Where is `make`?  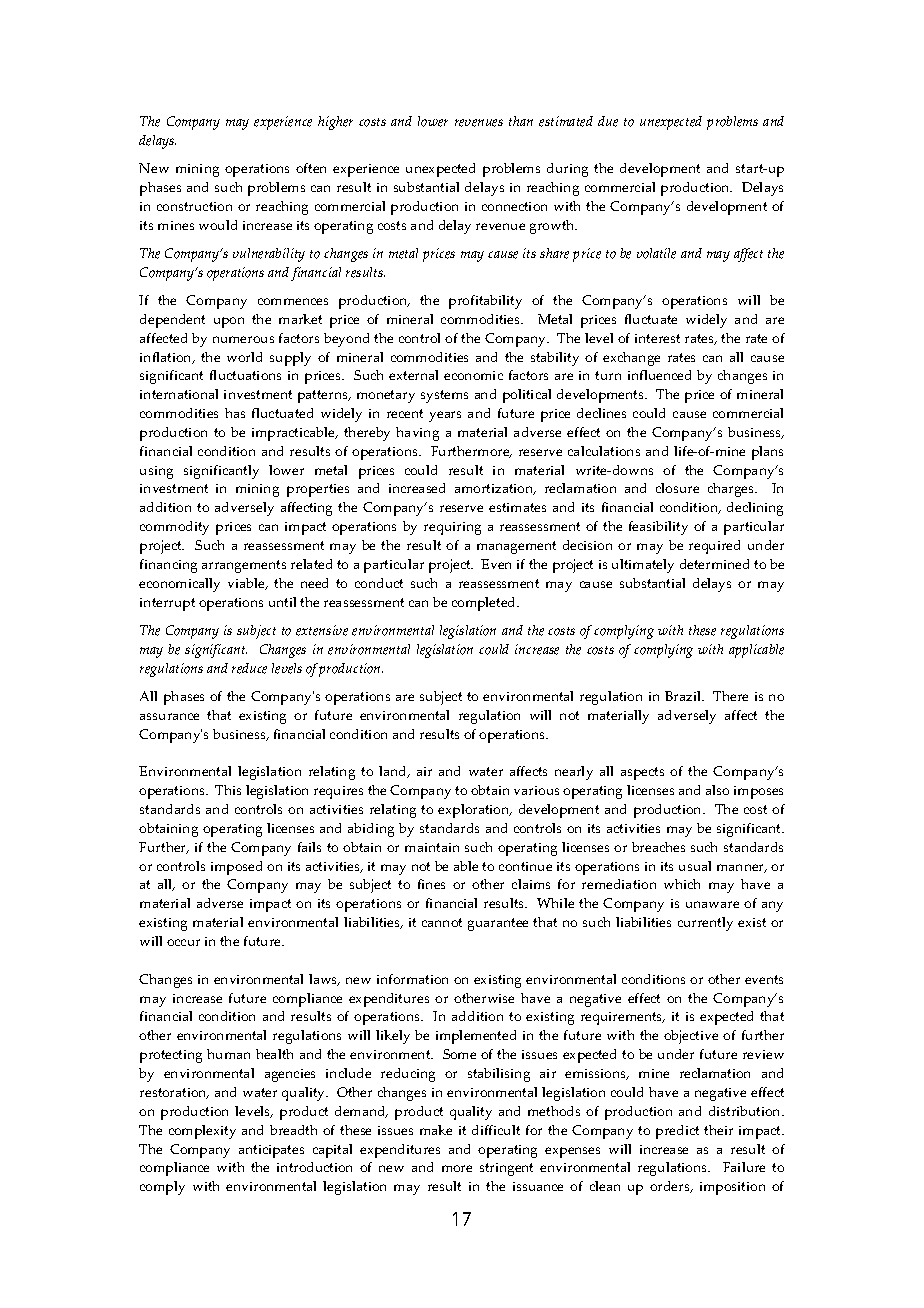 make is located at coordinates (436, 1130).
